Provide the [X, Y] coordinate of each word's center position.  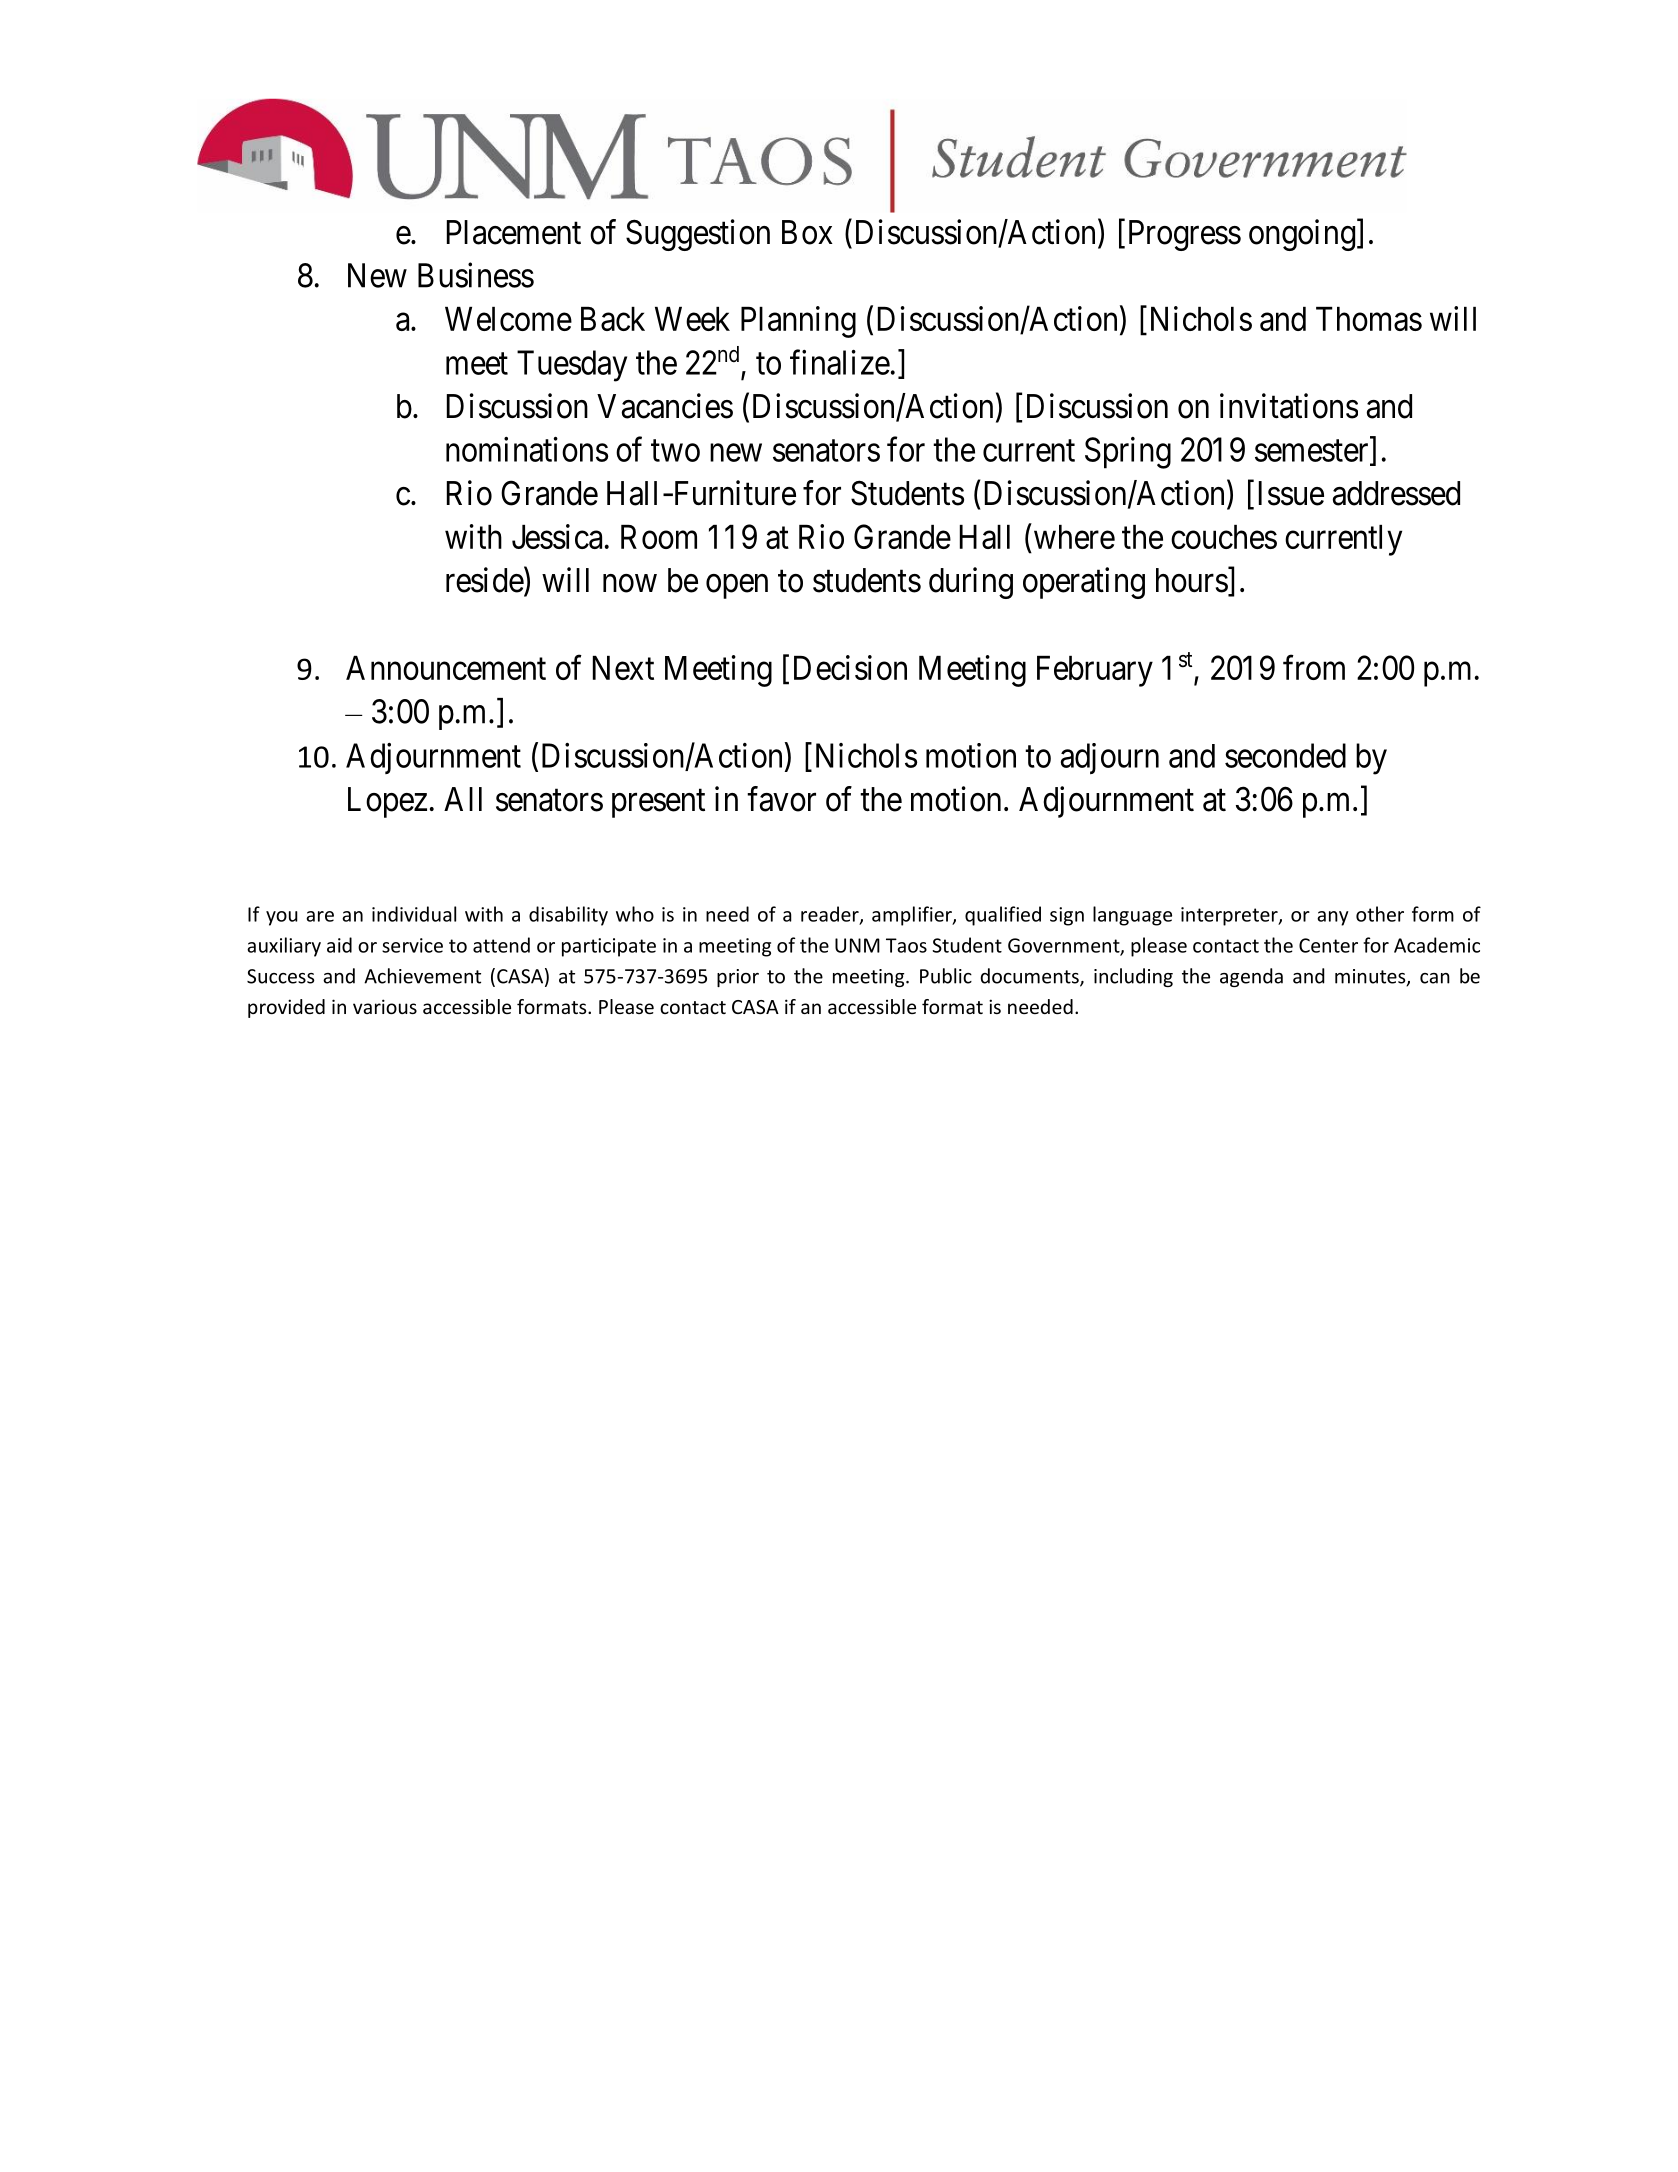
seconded [1285, 755]
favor [781, 799]
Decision [850, 667]
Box [807, 232]
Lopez [387, 802]
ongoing [1302, 235]
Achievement [422, 976]
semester [1313, 452]
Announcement [446, 668]
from [1314, 667]
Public [946, 976]
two [675, 451]
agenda [1251, 977]
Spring [1128, 453]
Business [476, 275]
